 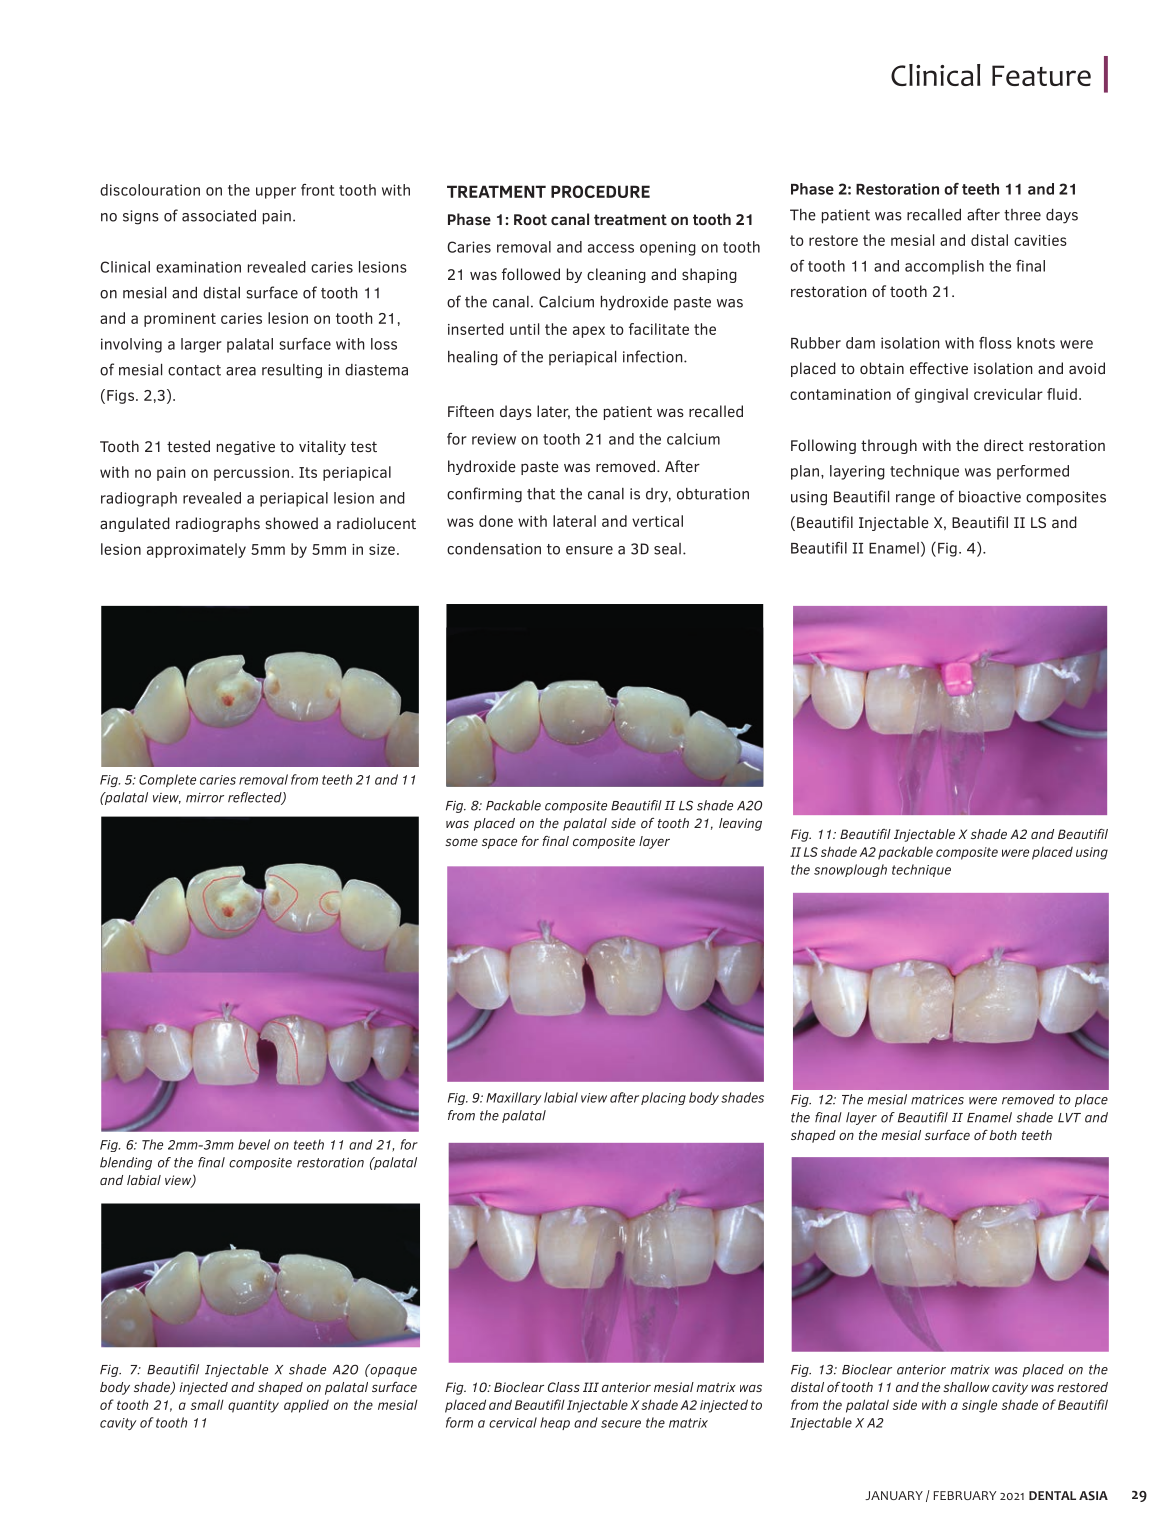 I want to click on space, so click(x=499, y=843).
